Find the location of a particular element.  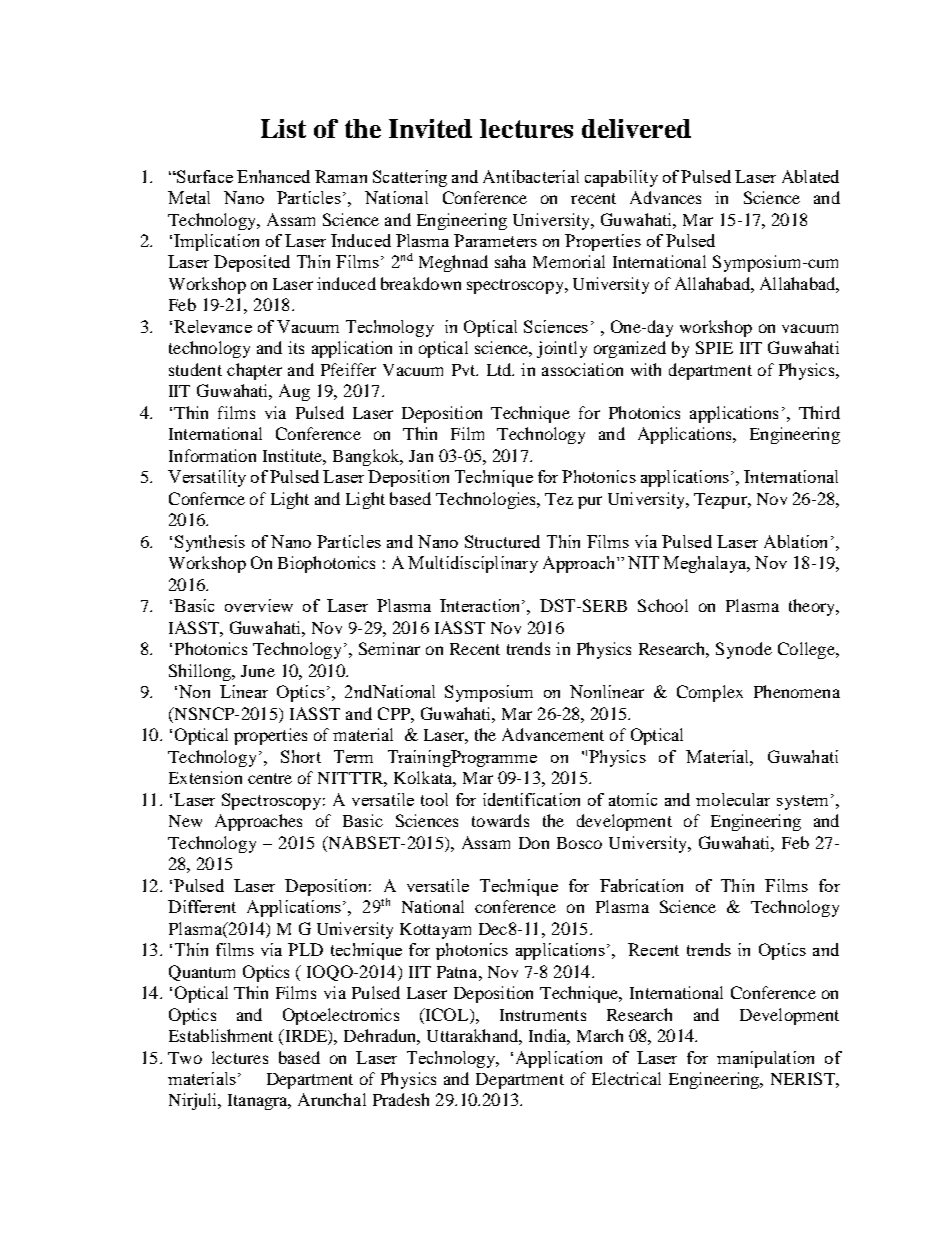

Establishment is located at coordinates (221, 1035).
